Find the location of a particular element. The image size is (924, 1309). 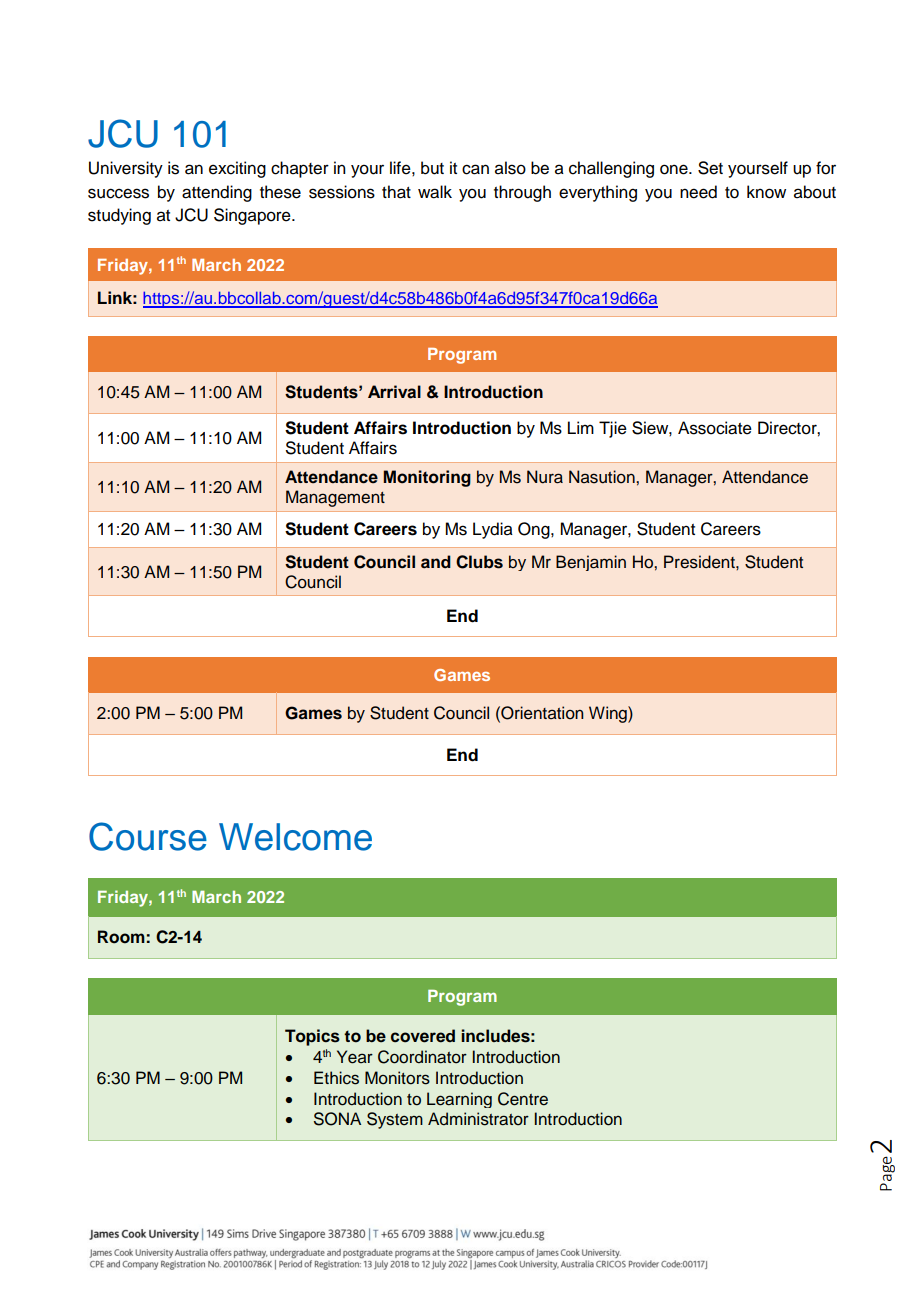

Ethics is located at coordinates (336, 1078).
